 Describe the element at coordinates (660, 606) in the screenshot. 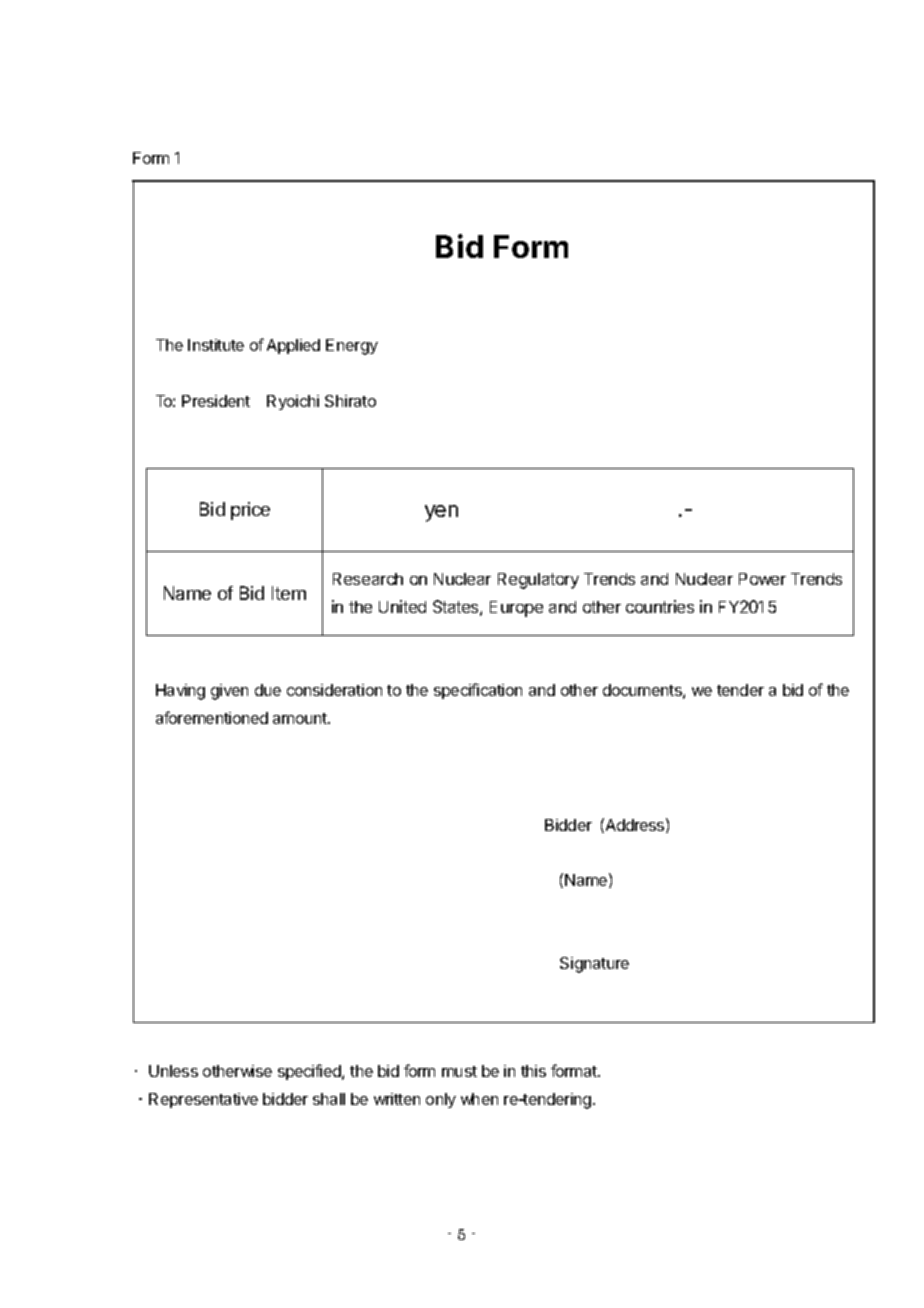

I see `countries` at that location.
